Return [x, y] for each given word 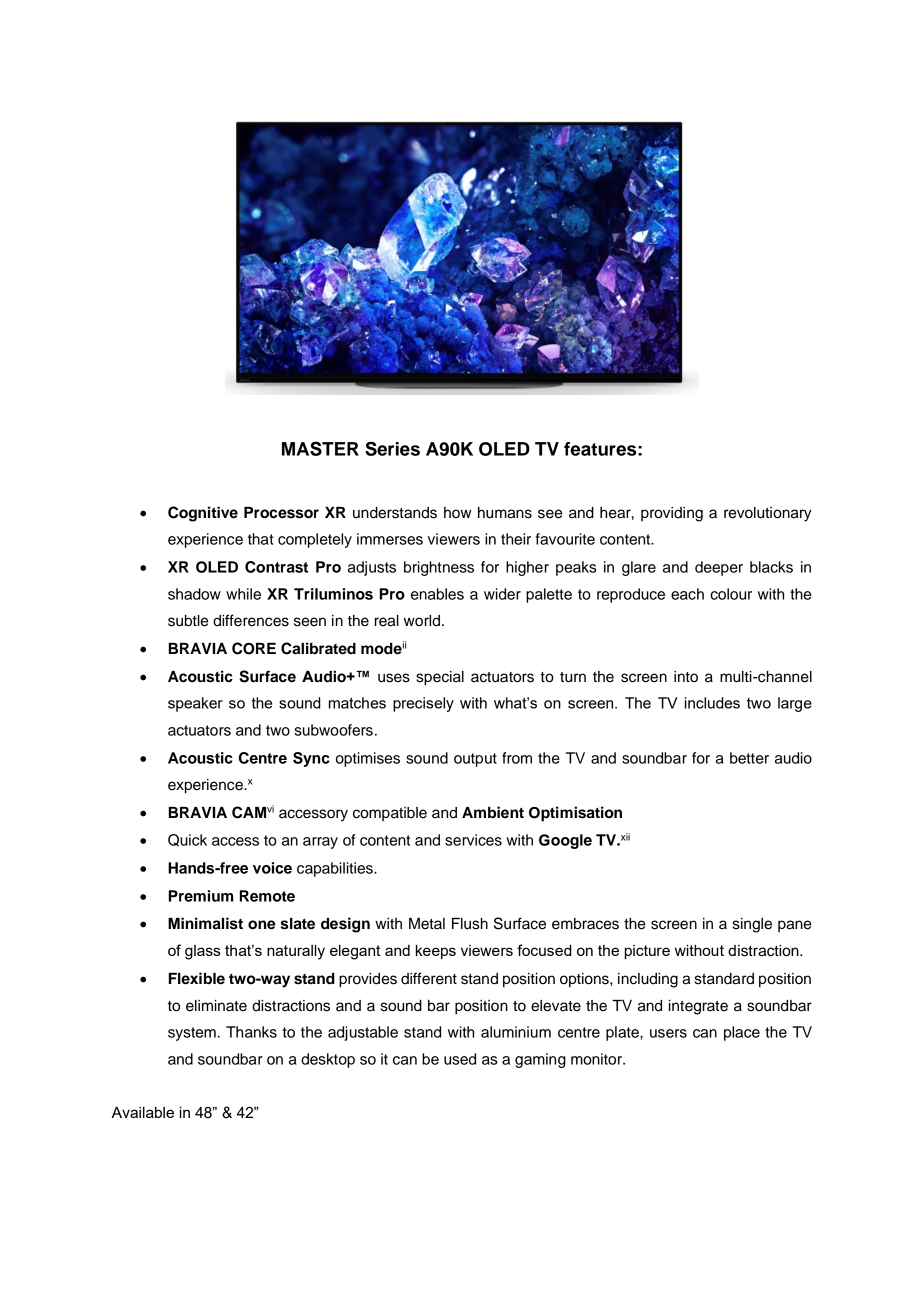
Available [142, 1112]
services [473, 840]
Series [392, 448]
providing [672, 514]
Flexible [197, 978]
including [648, 980]
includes [712, 703]
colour [731, 594]
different [429, 978]
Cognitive [203, 514]
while [243, 594]
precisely [423, 704]
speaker [195, 704]
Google [565, 841]
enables [437, 594]
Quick [187, 840]
